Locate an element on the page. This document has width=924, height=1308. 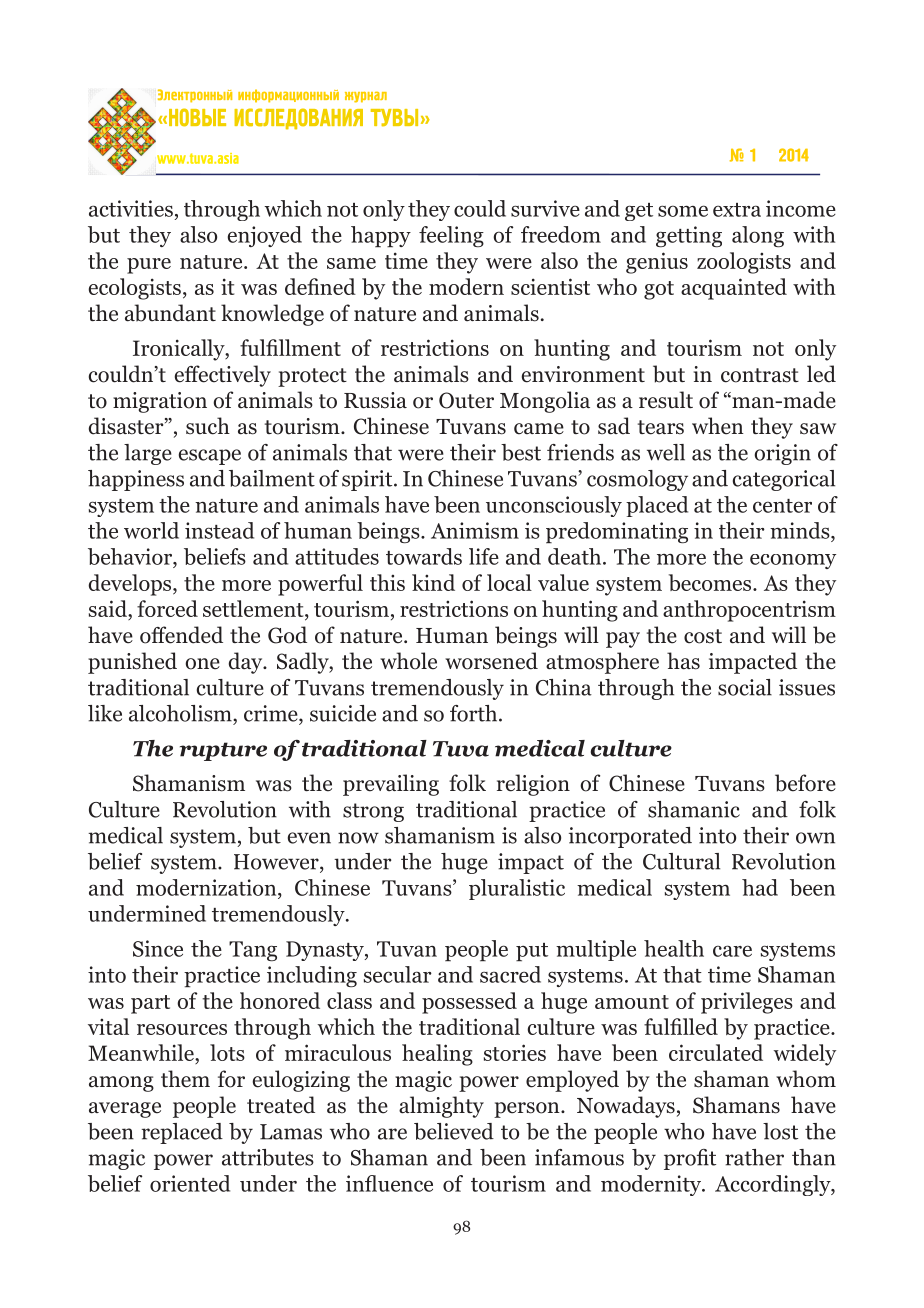
pure is located at coordinates (149, 266).
